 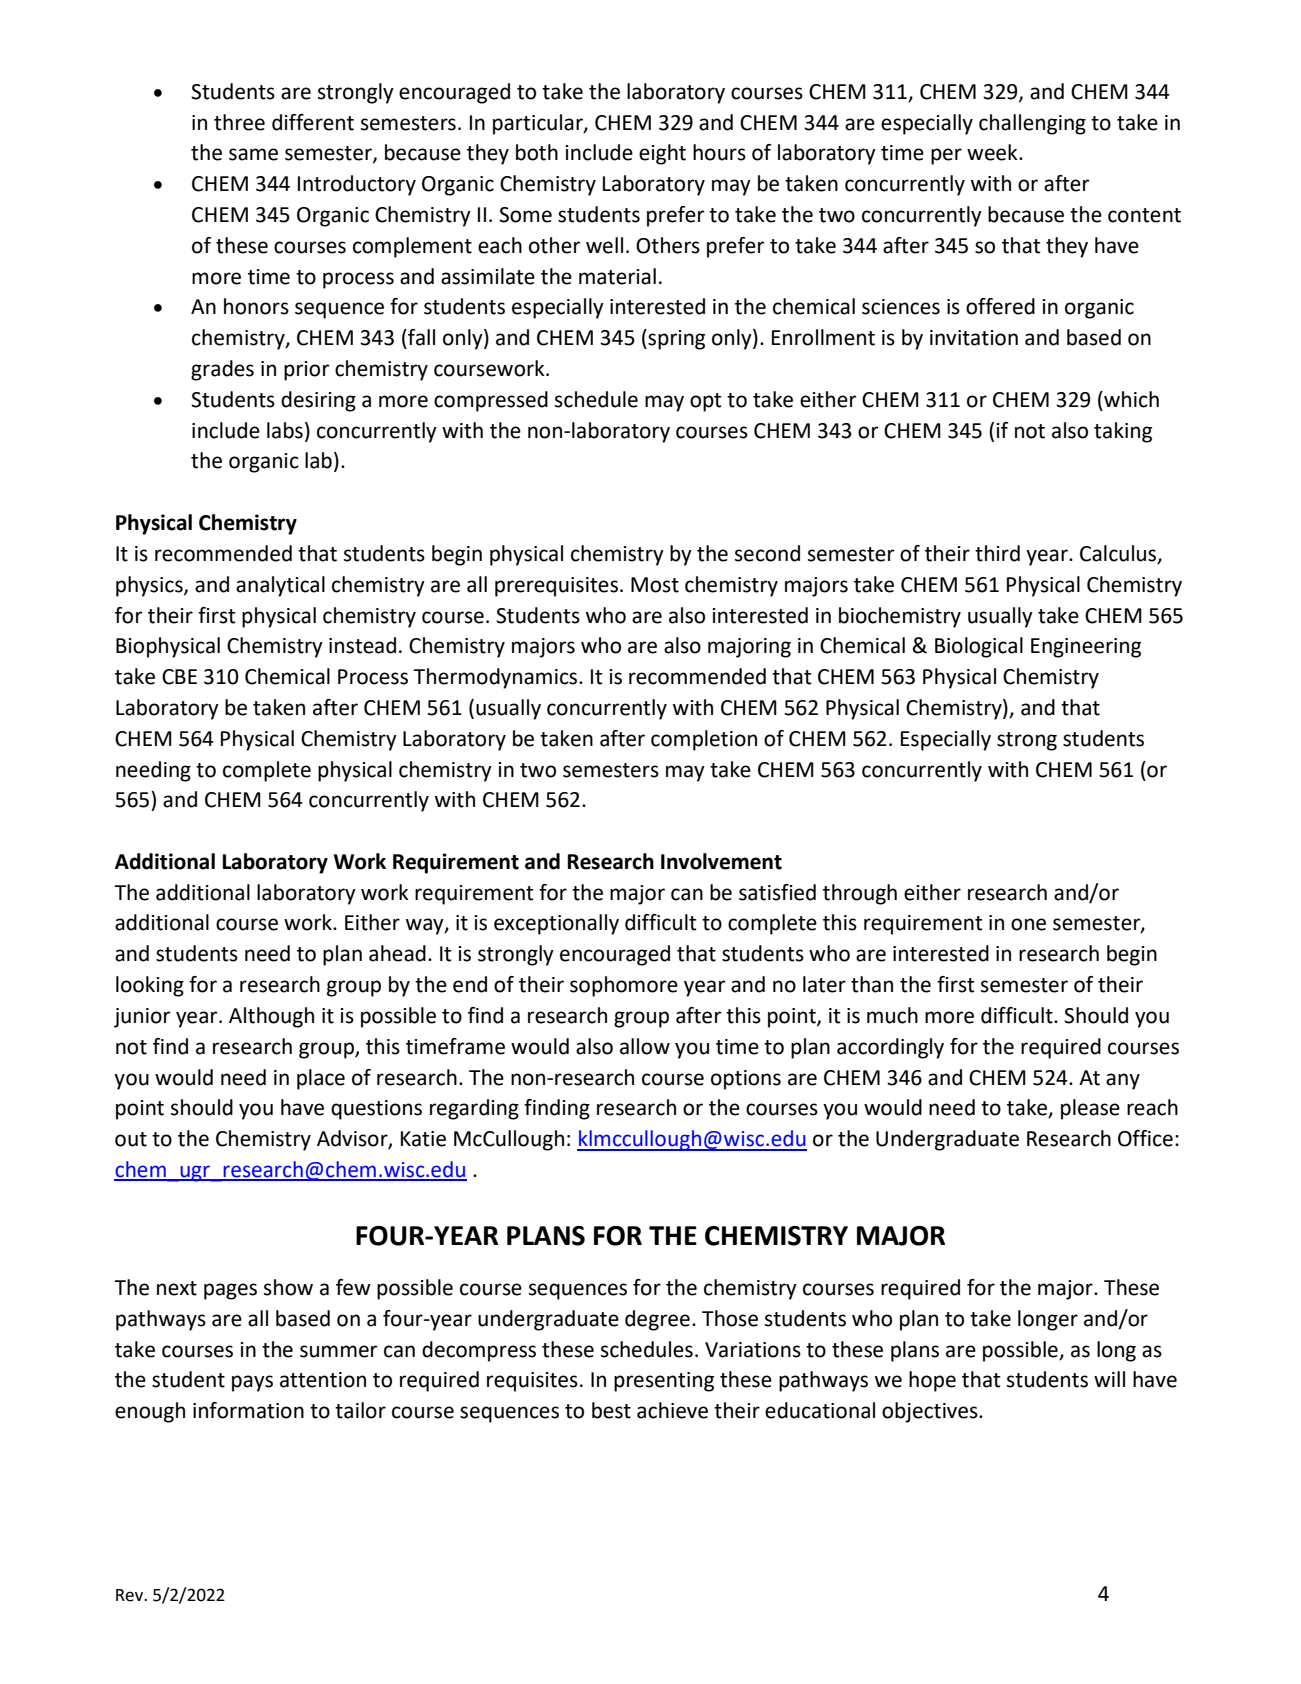 I want to click on ahead, so click(x=397, y=953).
